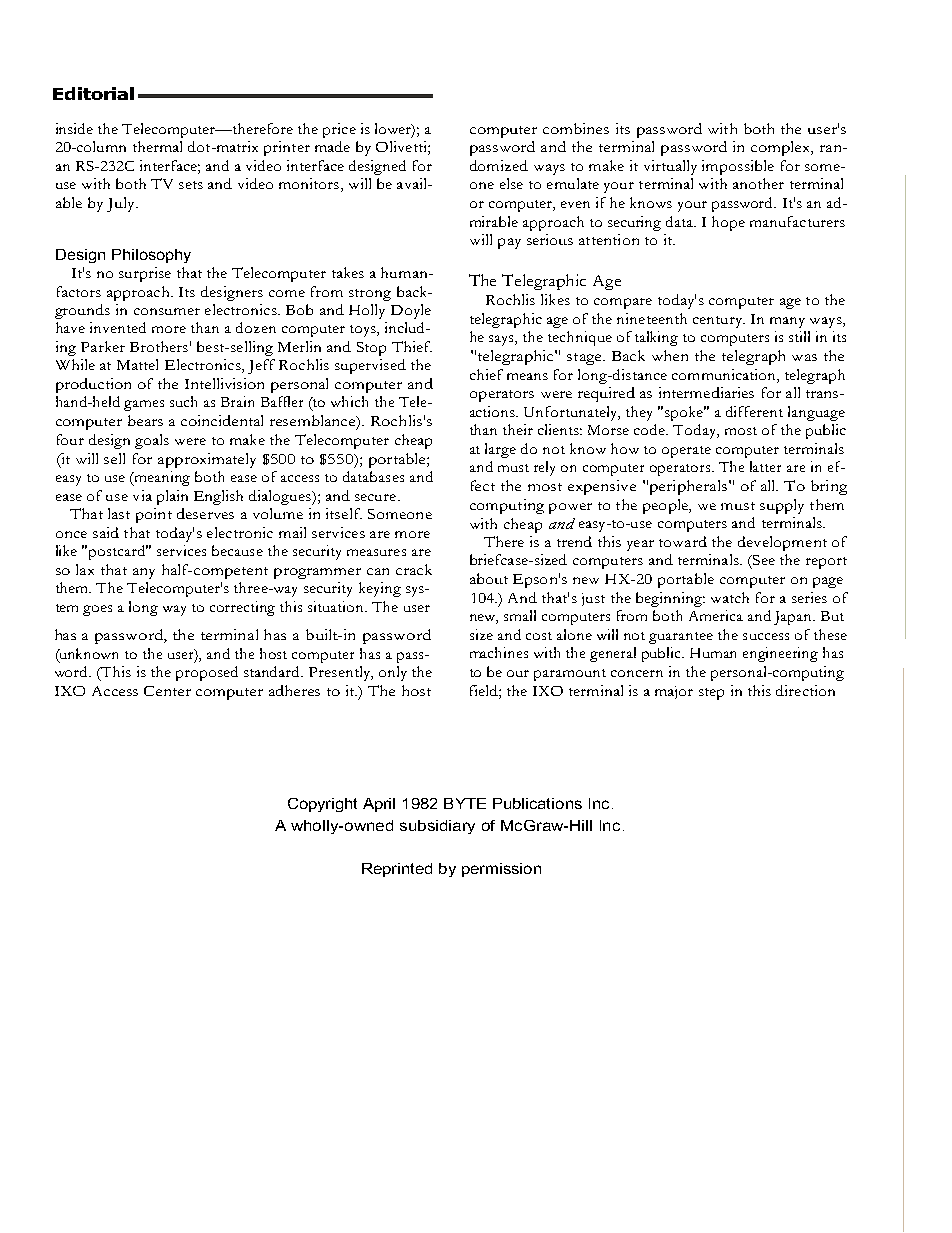  Describe the element at coordinates (501, 870) in the screenshot. I see `permission` at that location.
